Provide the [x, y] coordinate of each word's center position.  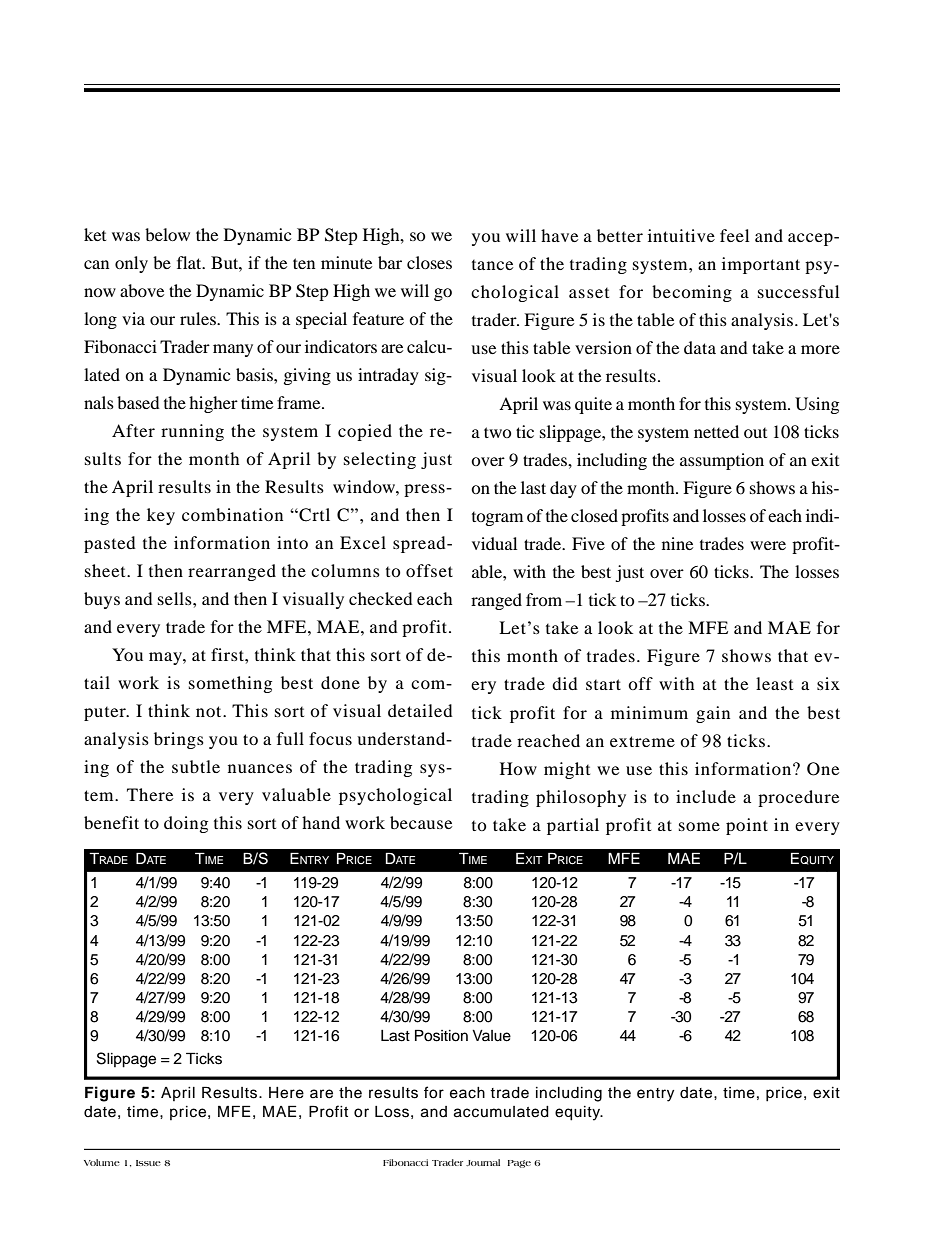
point [747, 826]
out [755, 433]
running [192, 432]
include [706, 796]
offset [429, 570]
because [421, 822]
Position [441, 1035]
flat [190, 262]
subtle [196, 766]
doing [186, 824]
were [768, 545]
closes [429, 262]
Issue [148, 1163]
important [761, 265]
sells [176, 598]
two [498, 432]
